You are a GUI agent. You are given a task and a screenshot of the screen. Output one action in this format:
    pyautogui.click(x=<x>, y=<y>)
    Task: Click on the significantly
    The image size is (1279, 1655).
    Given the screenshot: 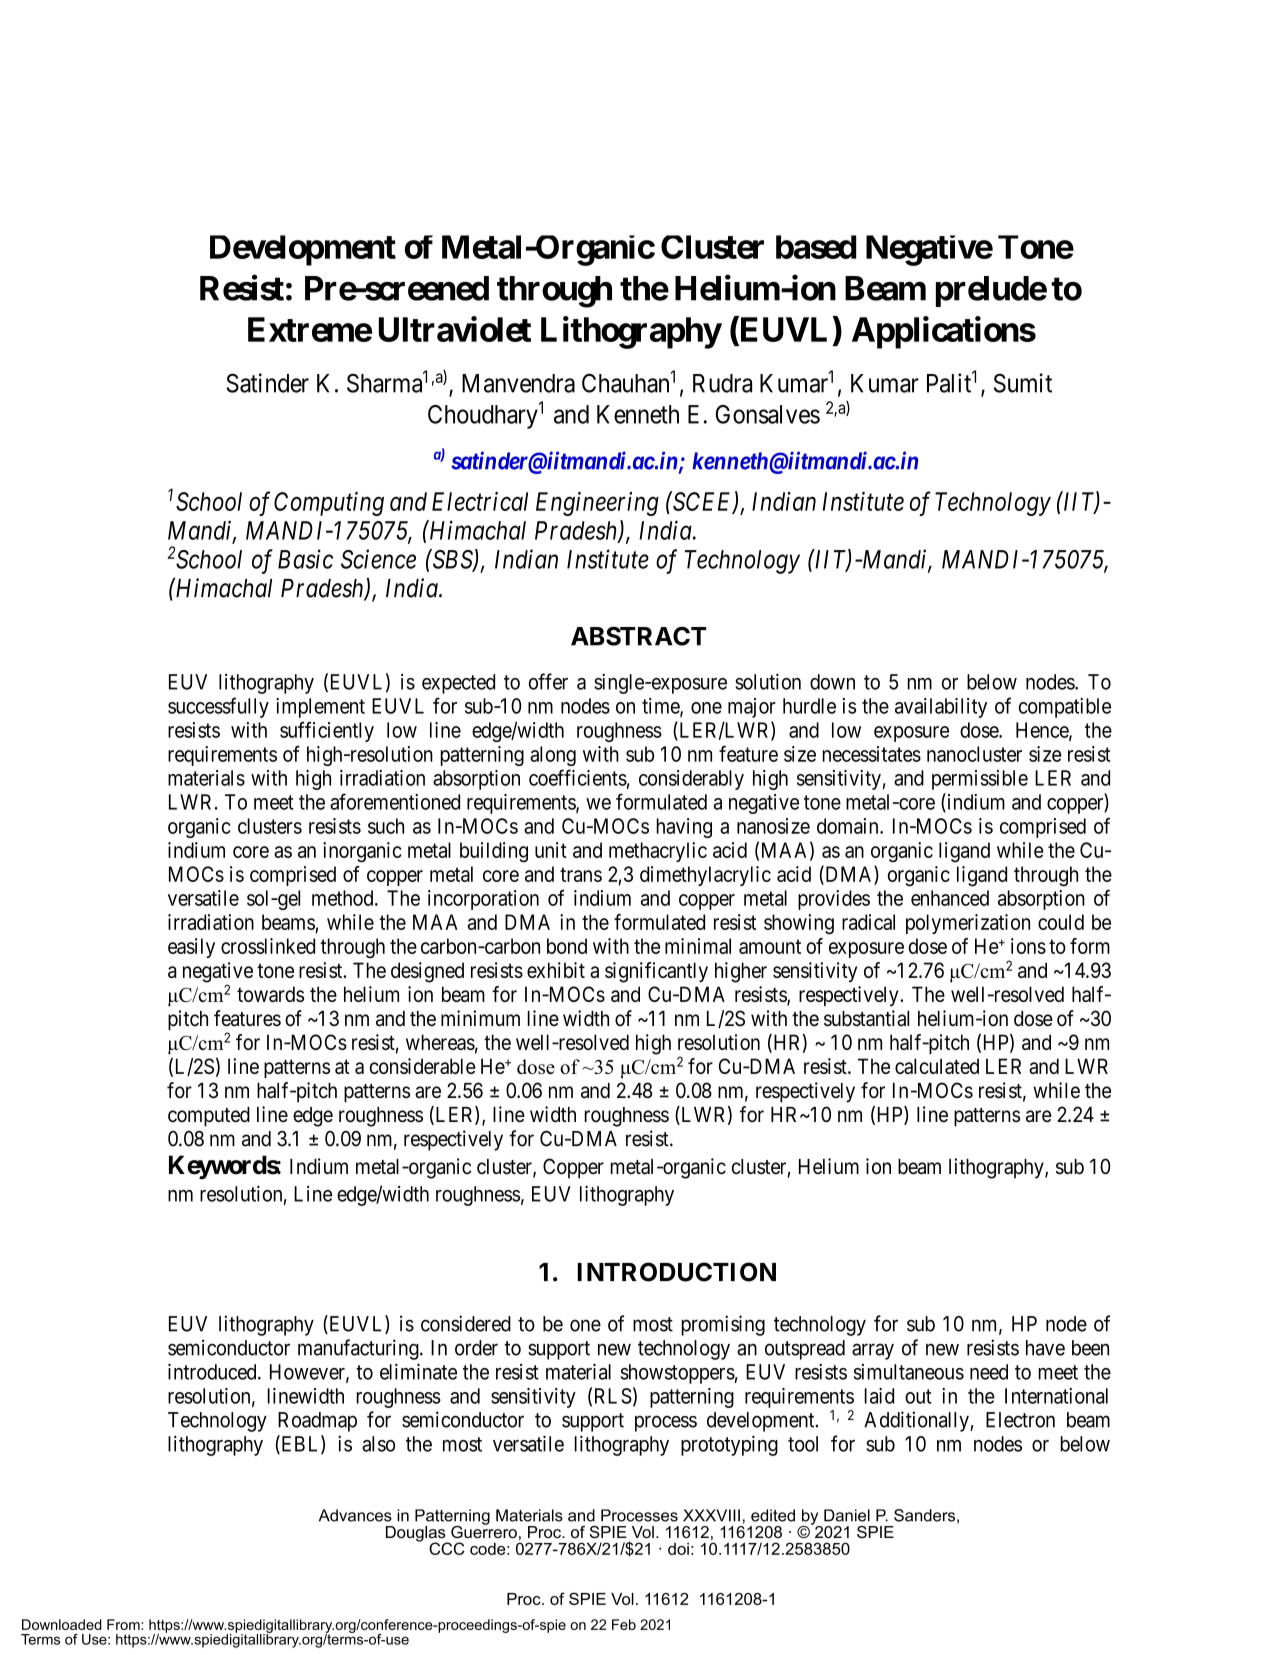 What is the action you would take?
    pyautogui.click(x=656, y=972)
